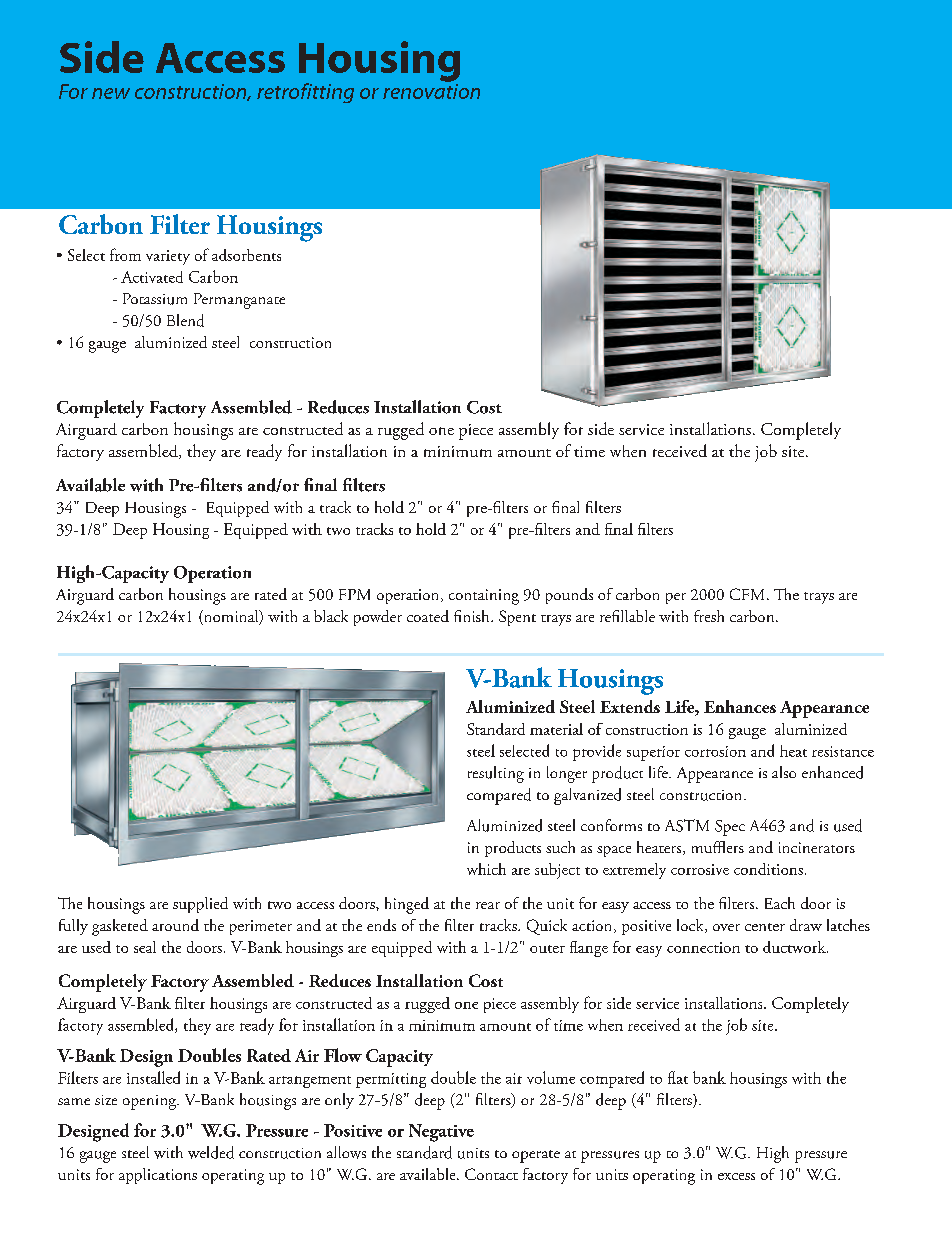 The width and height of the document is (952, 1233). What do you see at coordinates (200, 905) in the document?
I see `supplied` at bounding box center [200, 905].
